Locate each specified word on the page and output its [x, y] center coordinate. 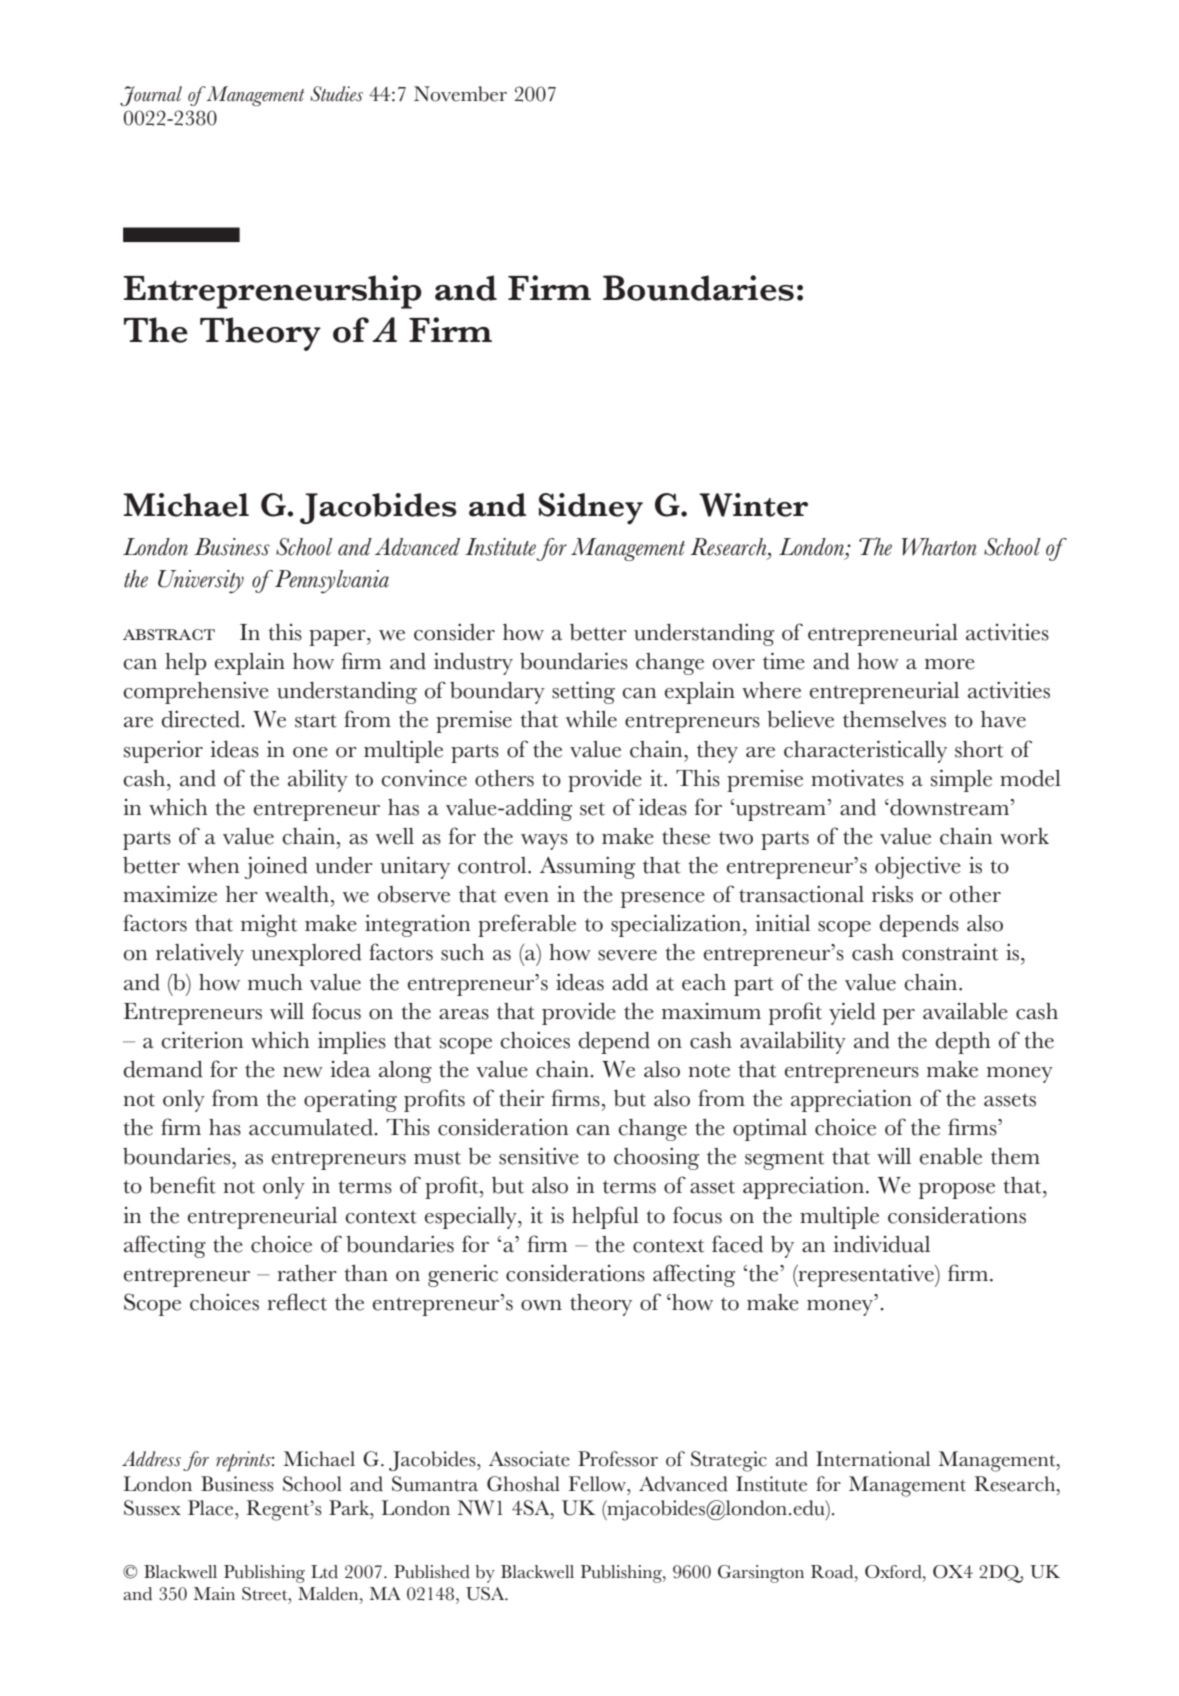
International [873, 1459]
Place [212, 1508]
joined [276, 867]
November [460, 94]
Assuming [587, 867]
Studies [336, 94]
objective [918, 867]
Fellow [598, 1485]
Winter [753, 505]
